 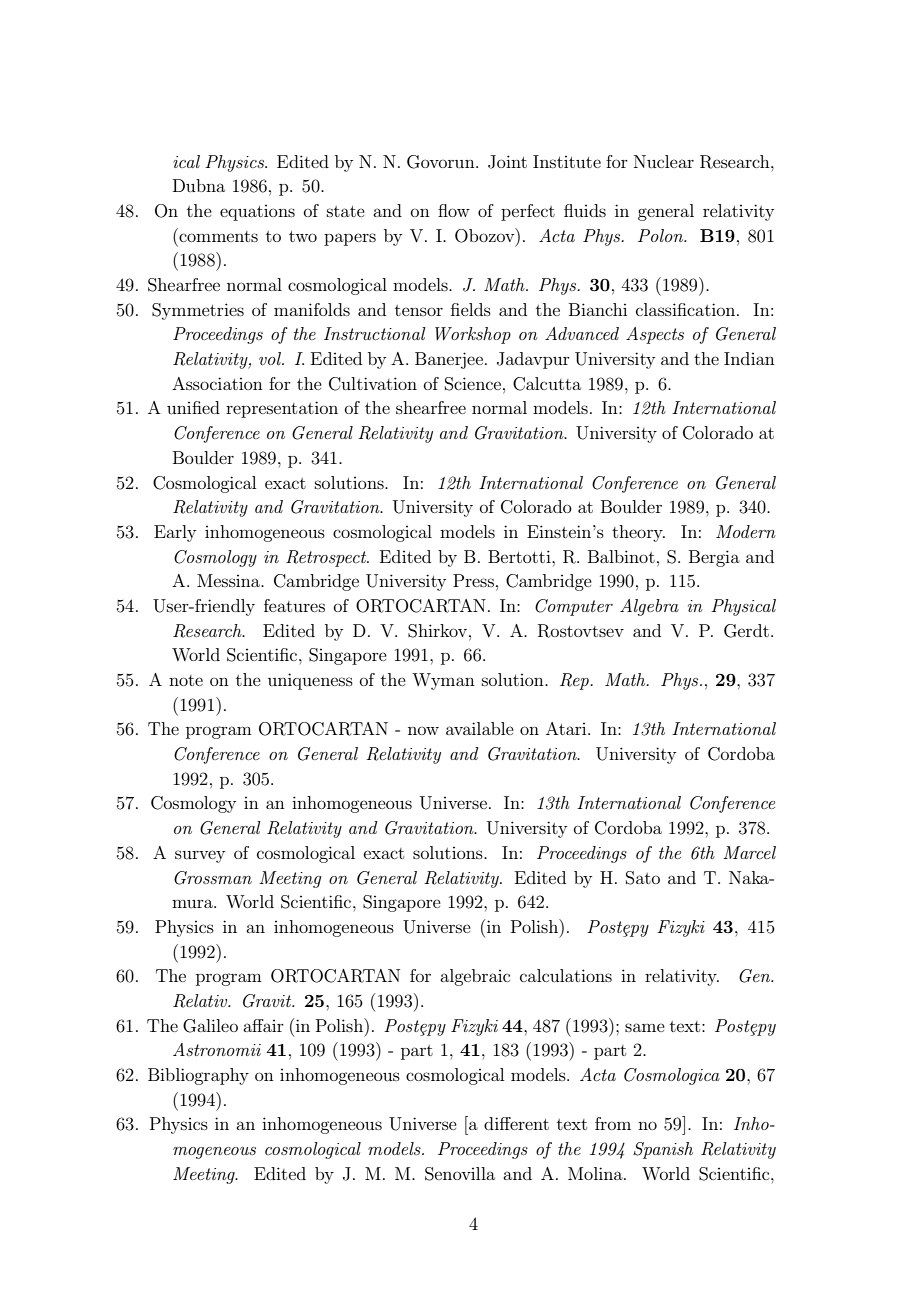 I want to click on Press, so click(x=473, y=580).
